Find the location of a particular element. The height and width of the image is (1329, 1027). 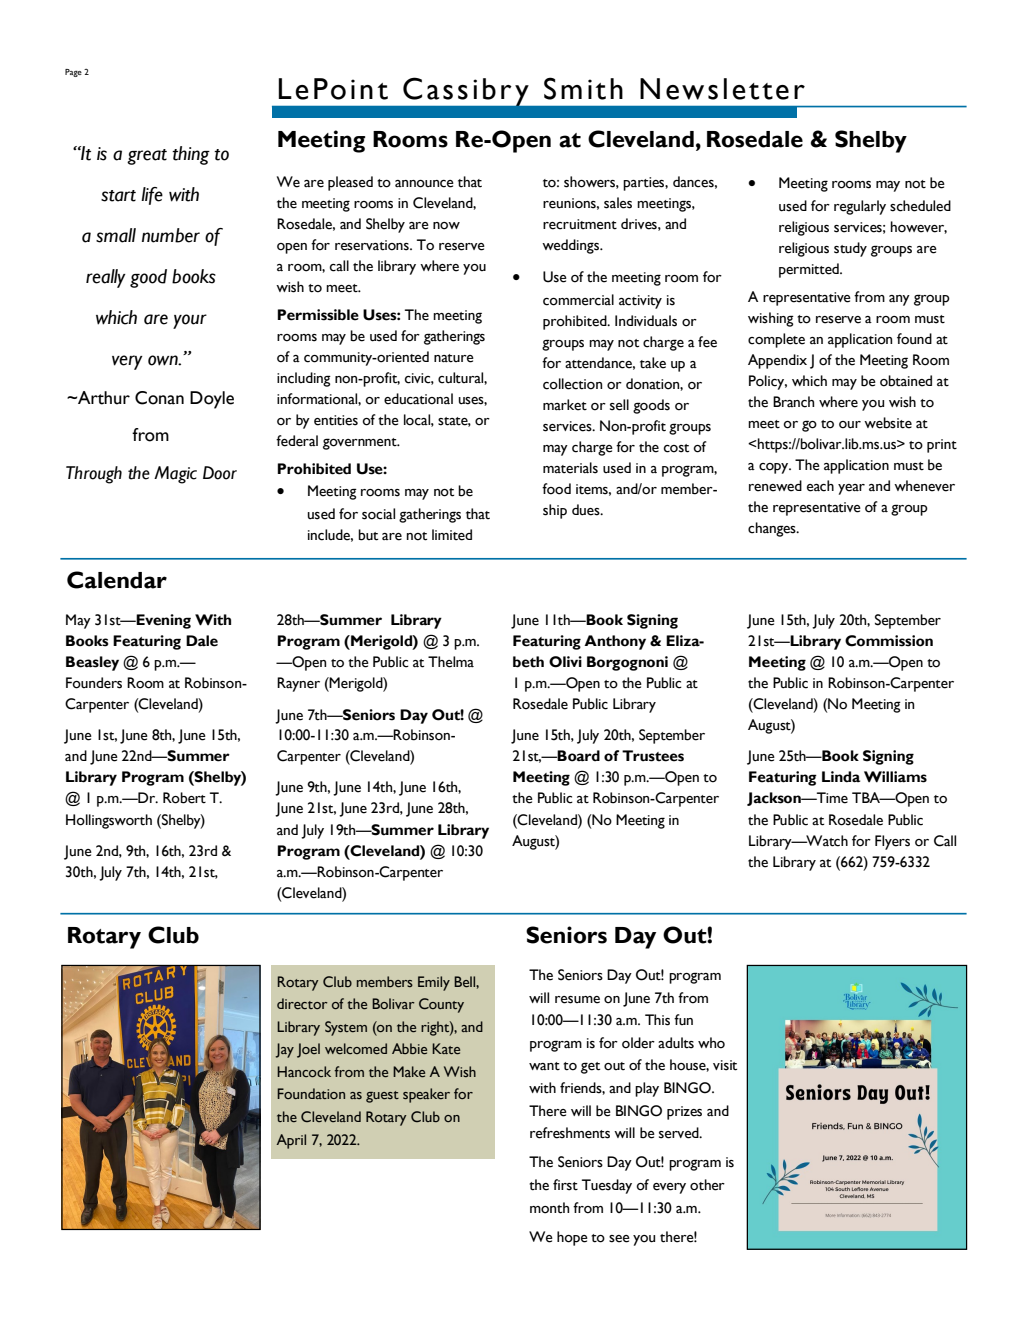

Trustees is located at coordinates (653, 756).
